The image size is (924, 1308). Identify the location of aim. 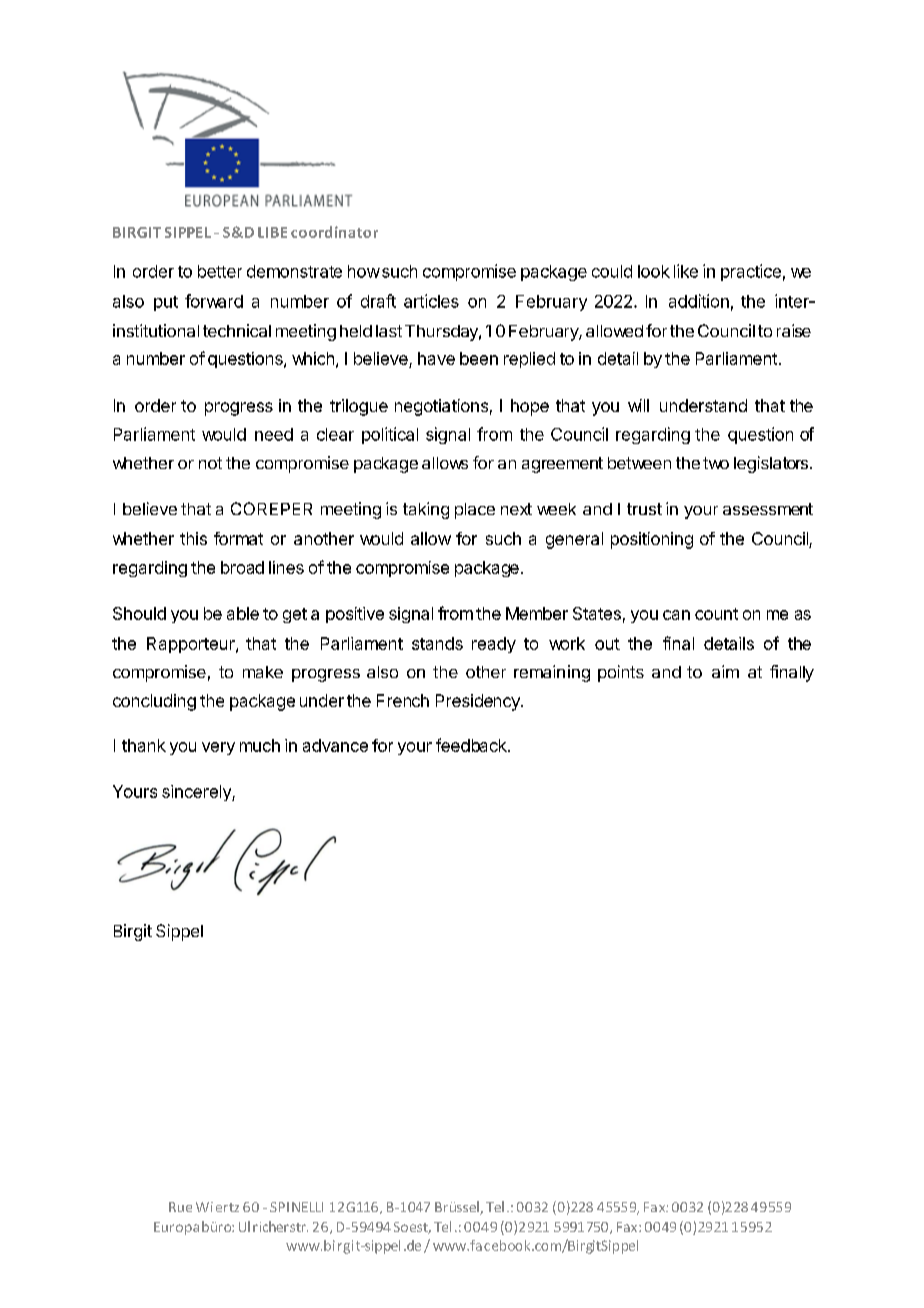
(725, 671).
